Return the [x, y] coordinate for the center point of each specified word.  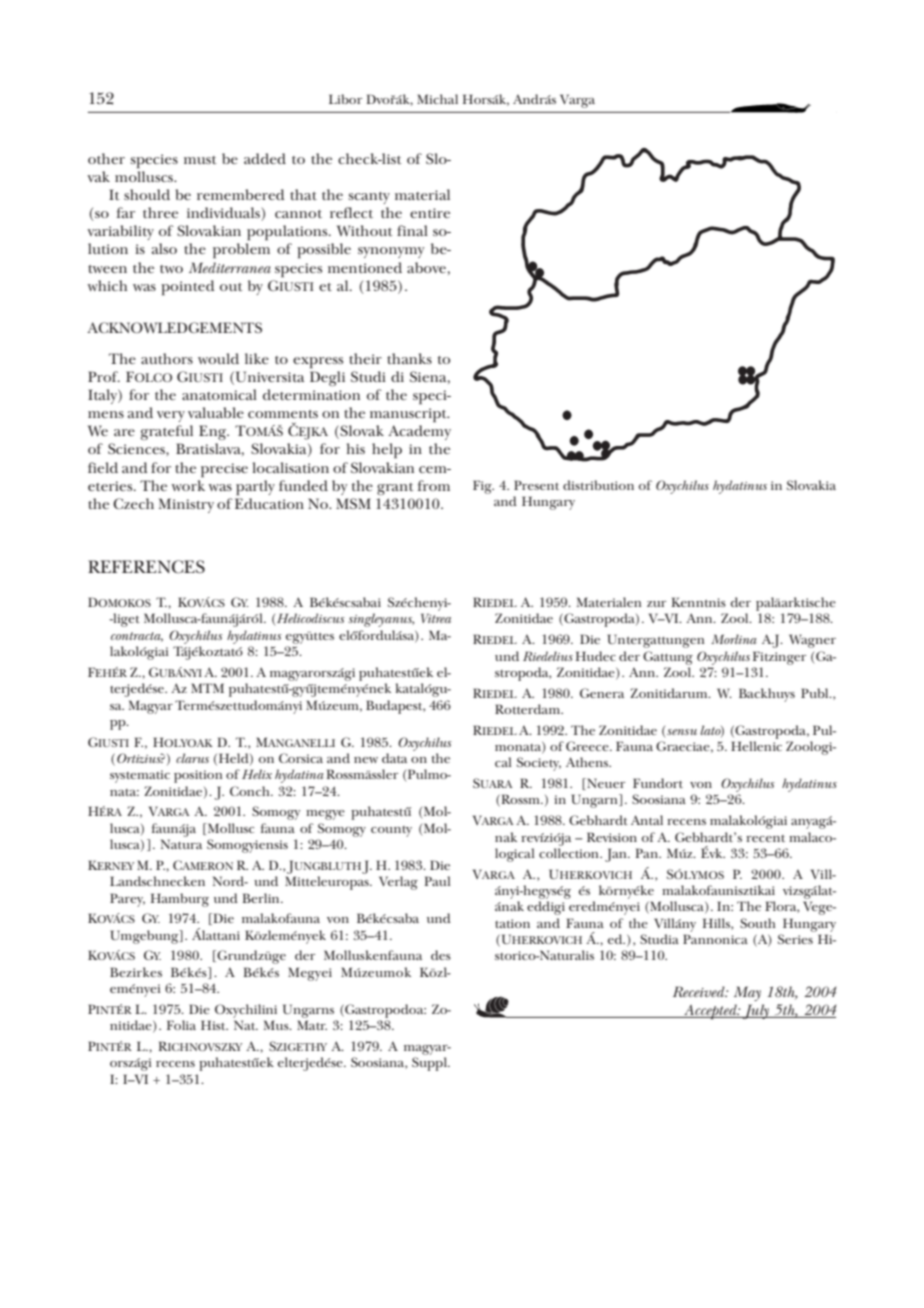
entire [430, 213]
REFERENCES [146, 567]
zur [656, 604]
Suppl [430, 1064]
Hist [214, 1025]
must [200, 160]
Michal [437, 99]
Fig [483, 487]
